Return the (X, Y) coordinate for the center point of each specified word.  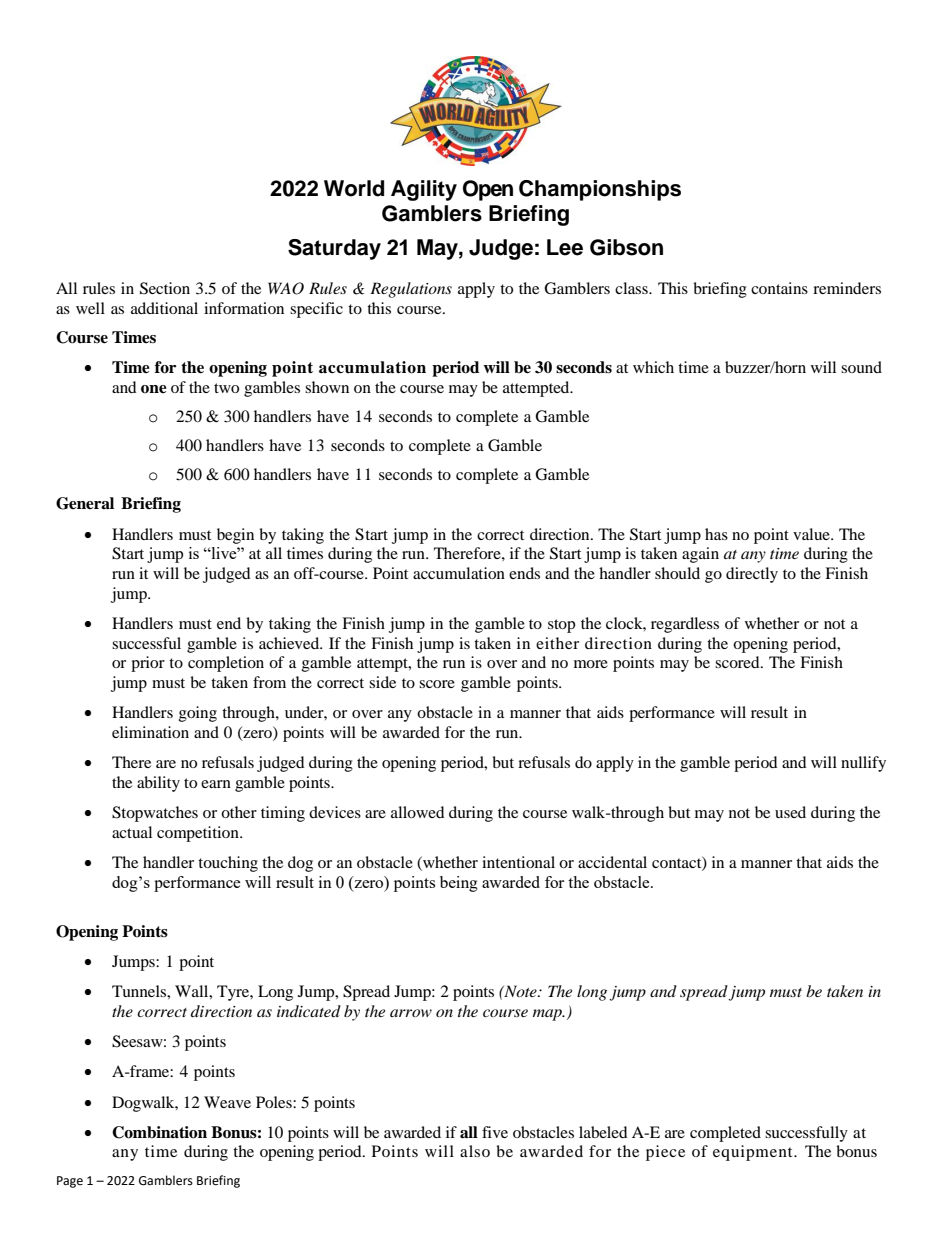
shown (327, 387)
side (382, 682)
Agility (424, 190)
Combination (159, 1132)
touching (228, 864)
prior (148, 664)
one (154, 389)
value (812, 534)
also (475, 1151)
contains (779, 288)
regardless (685, 625)
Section (165, 288)
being (459, 884)
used (790, 812)
